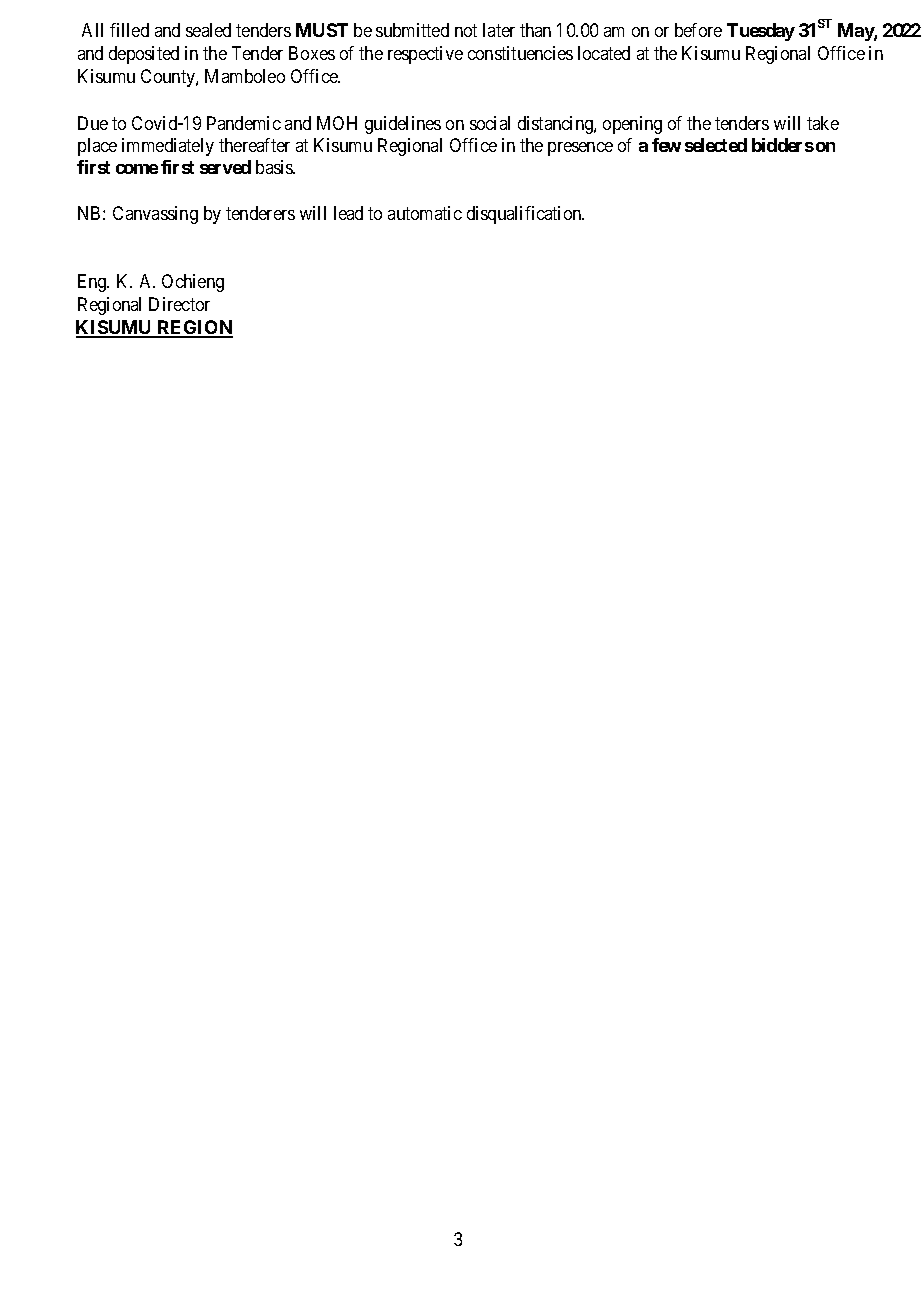 The height and width of the image is (1308, 924). I want to click on not, so click(466, 30).
